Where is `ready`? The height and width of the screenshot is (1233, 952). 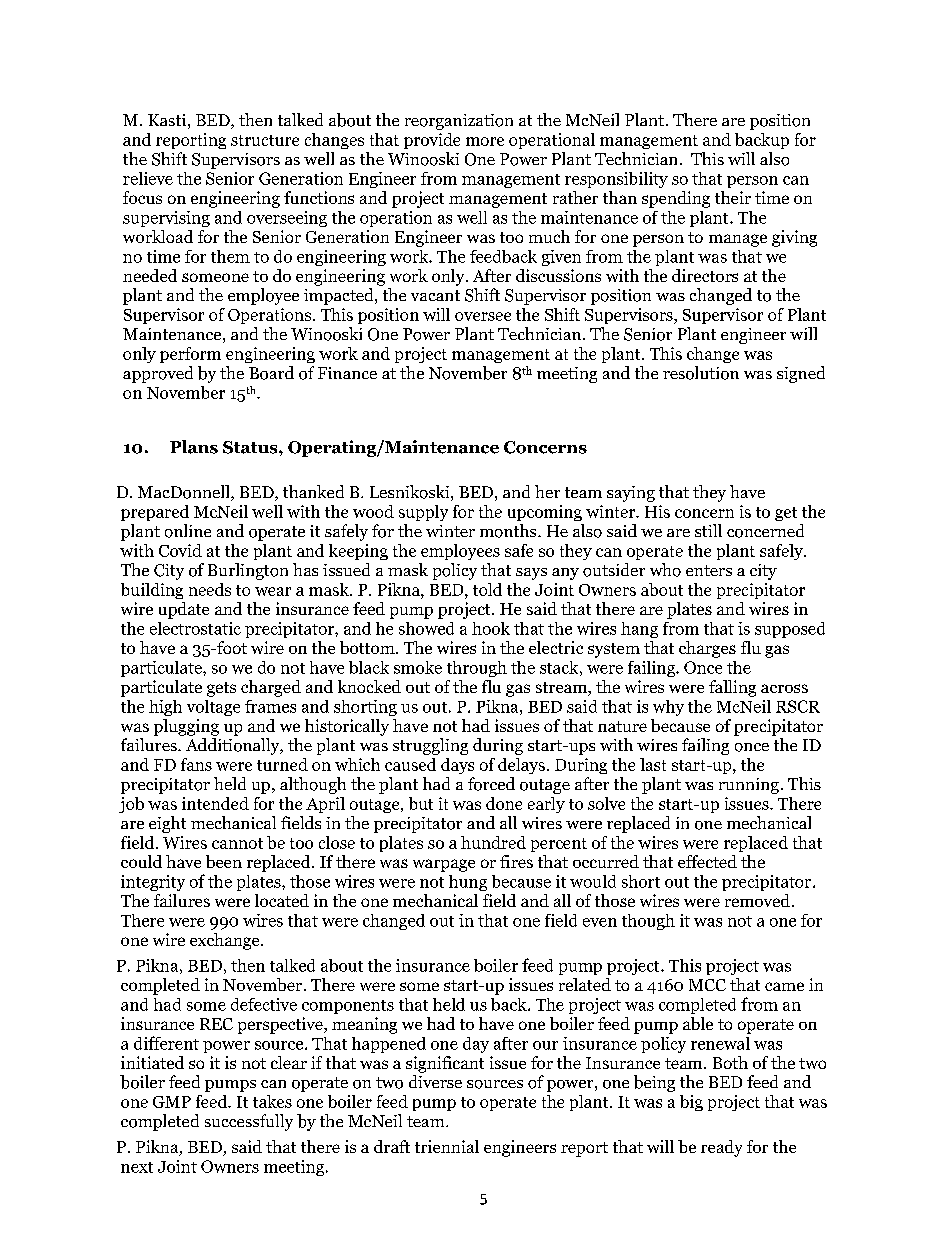 ready is located at coordinates (721, 1148).
